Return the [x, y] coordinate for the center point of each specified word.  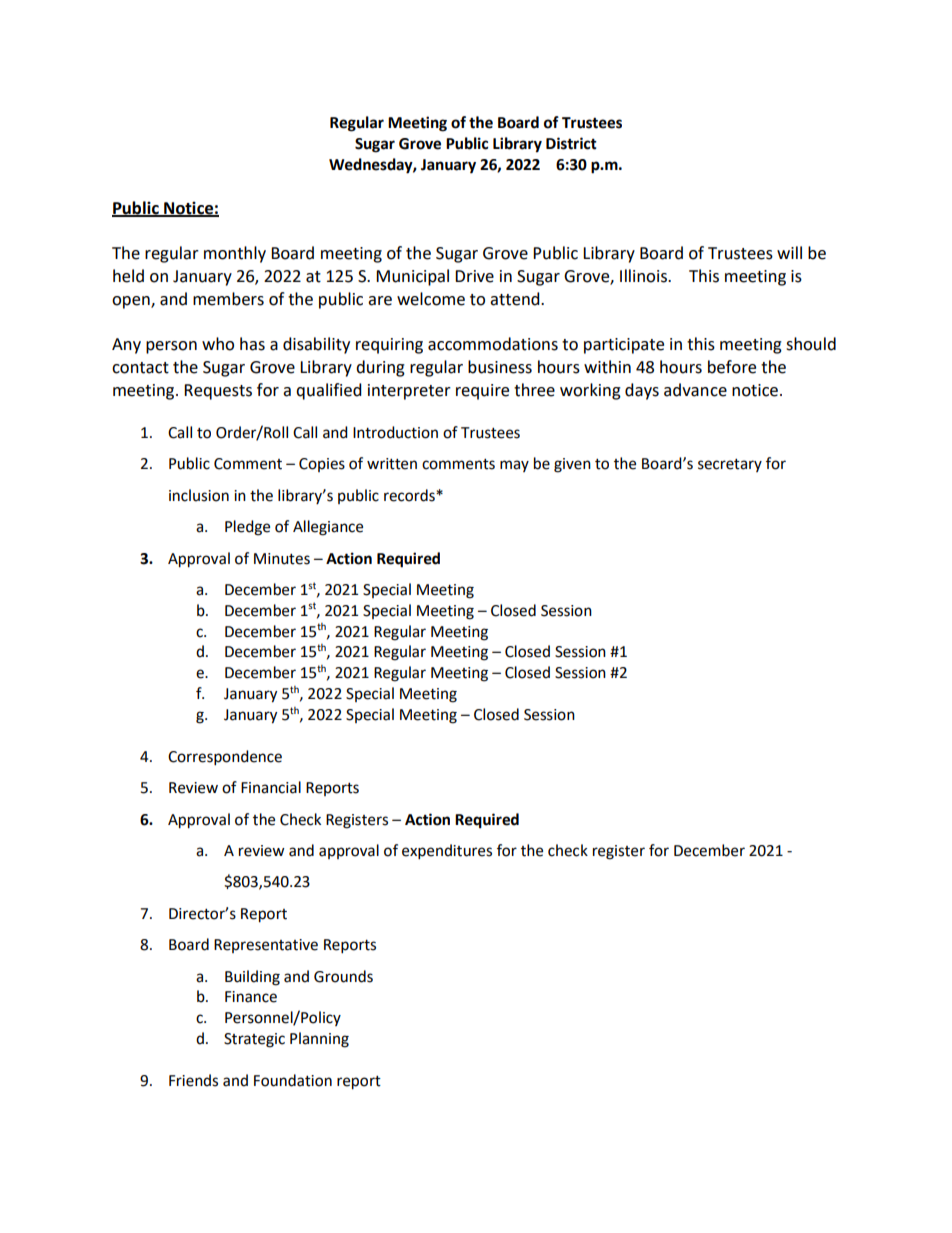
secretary [730, 465]
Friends [193, 1080]
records [410, 495]
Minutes [282, 559]
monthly [235, 254]
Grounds [343, 976]
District [571, 143]
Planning [319, 1040]
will [789, 252]
